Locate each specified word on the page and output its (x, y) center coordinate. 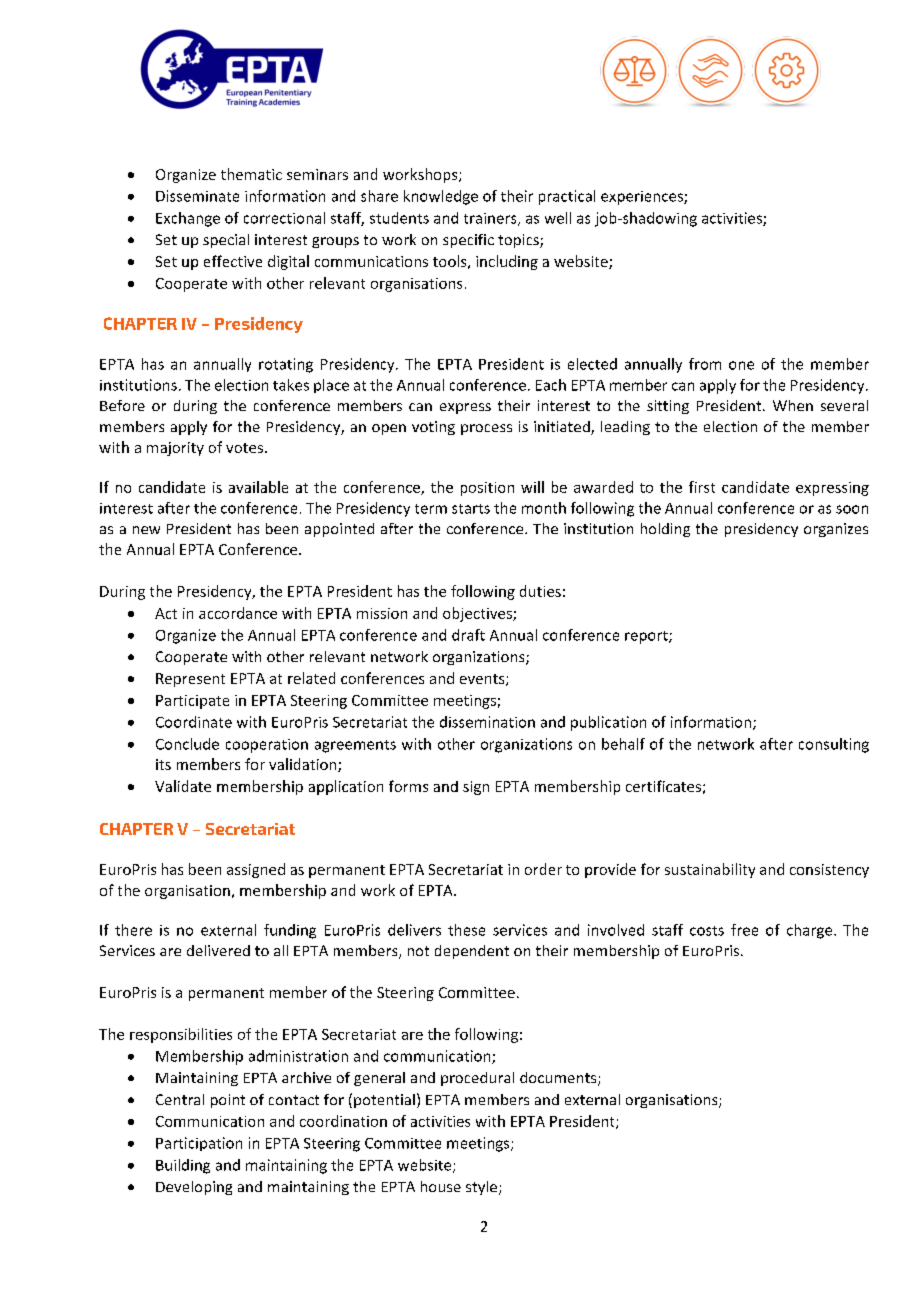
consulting (834, 745)
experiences (643, 198)
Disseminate (197, 196)
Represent (190, 680)
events (483, 680)
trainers (491, 219)
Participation (199, 1144)
